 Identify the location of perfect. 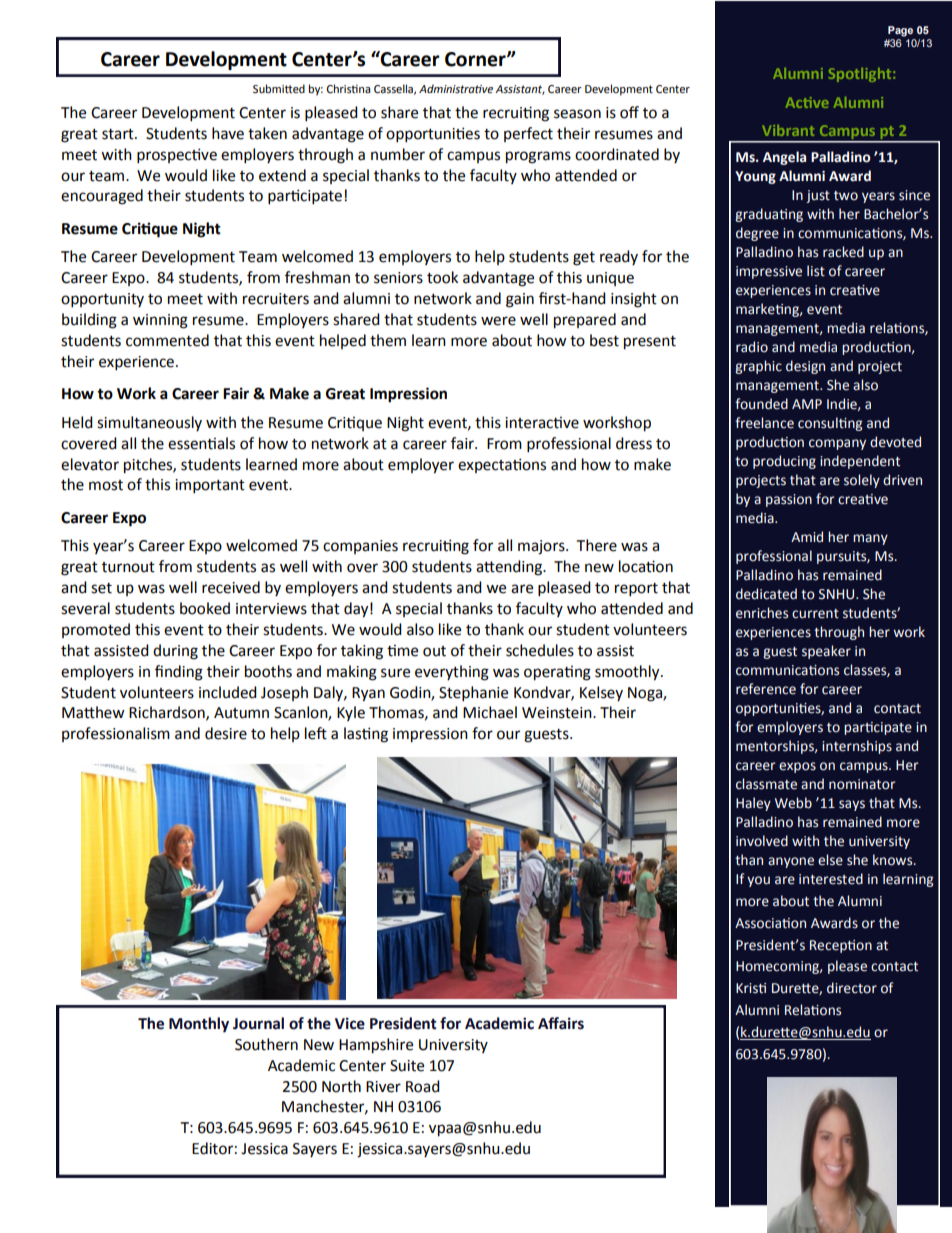
(528, 134).
